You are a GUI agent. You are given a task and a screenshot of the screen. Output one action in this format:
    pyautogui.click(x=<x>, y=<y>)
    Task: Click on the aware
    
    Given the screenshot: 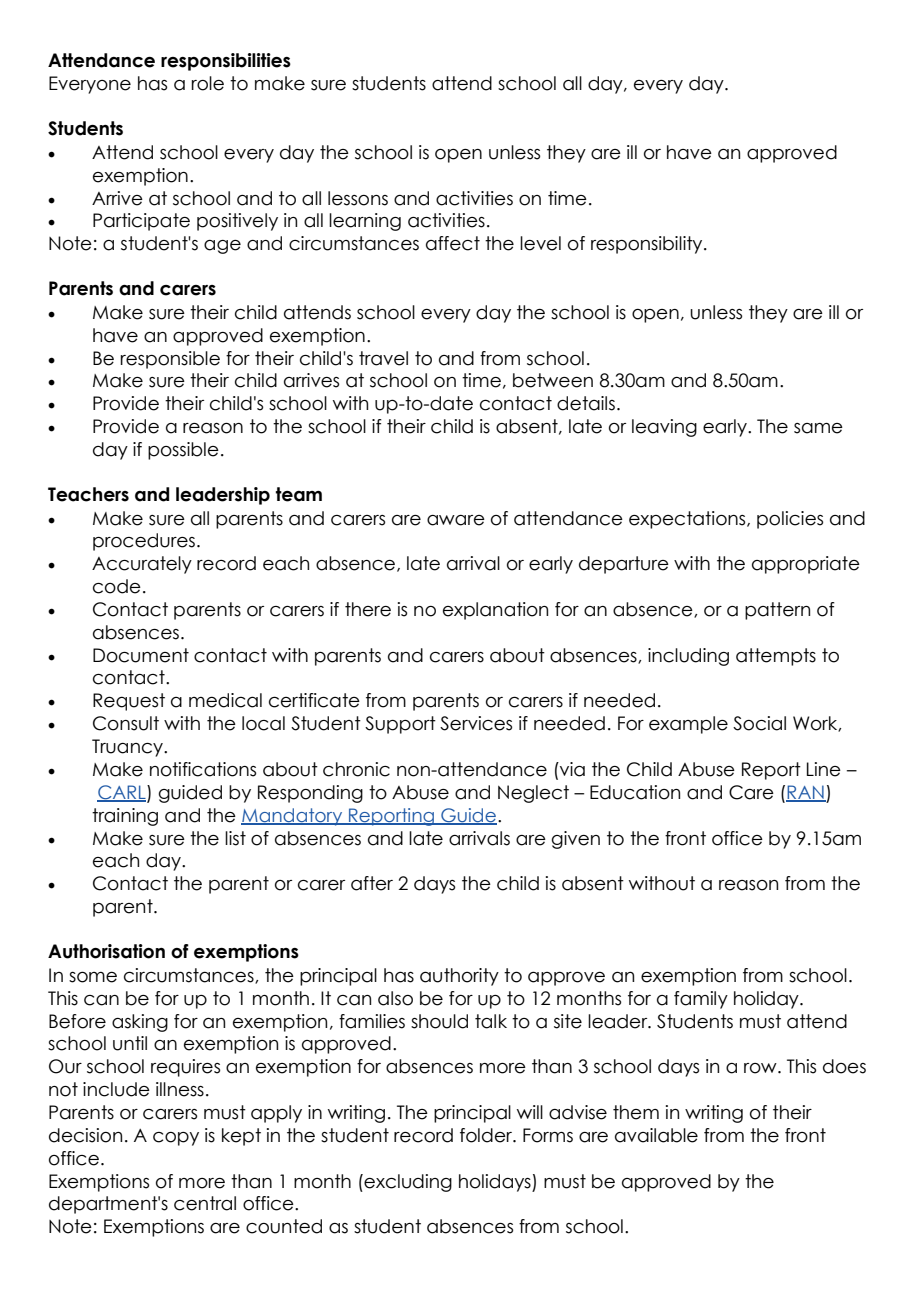 What is the action you would take?
    pyautogui.click(x=456, y=520)
